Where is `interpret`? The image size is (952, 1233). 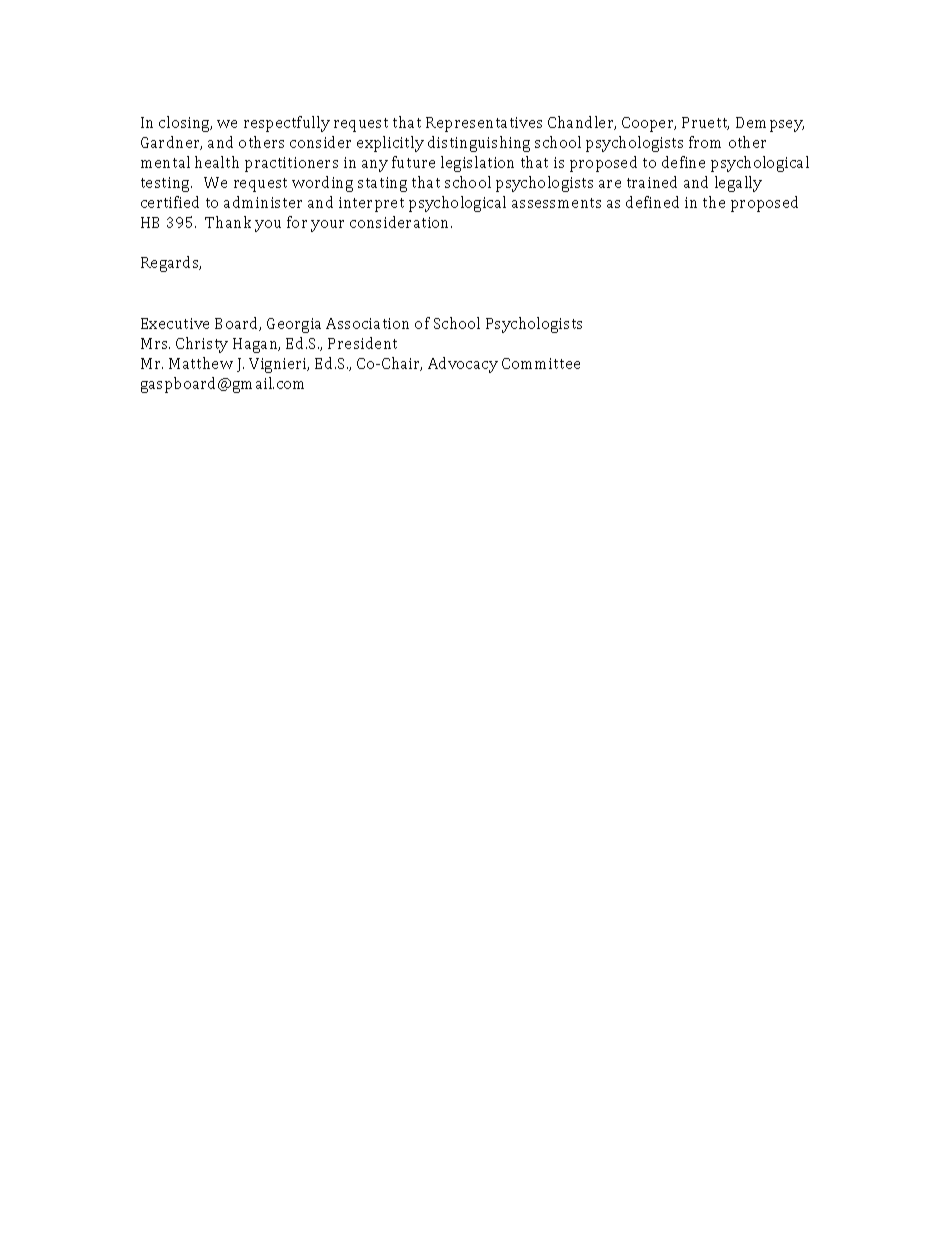
interpret is located at coordinates (371, 204).
